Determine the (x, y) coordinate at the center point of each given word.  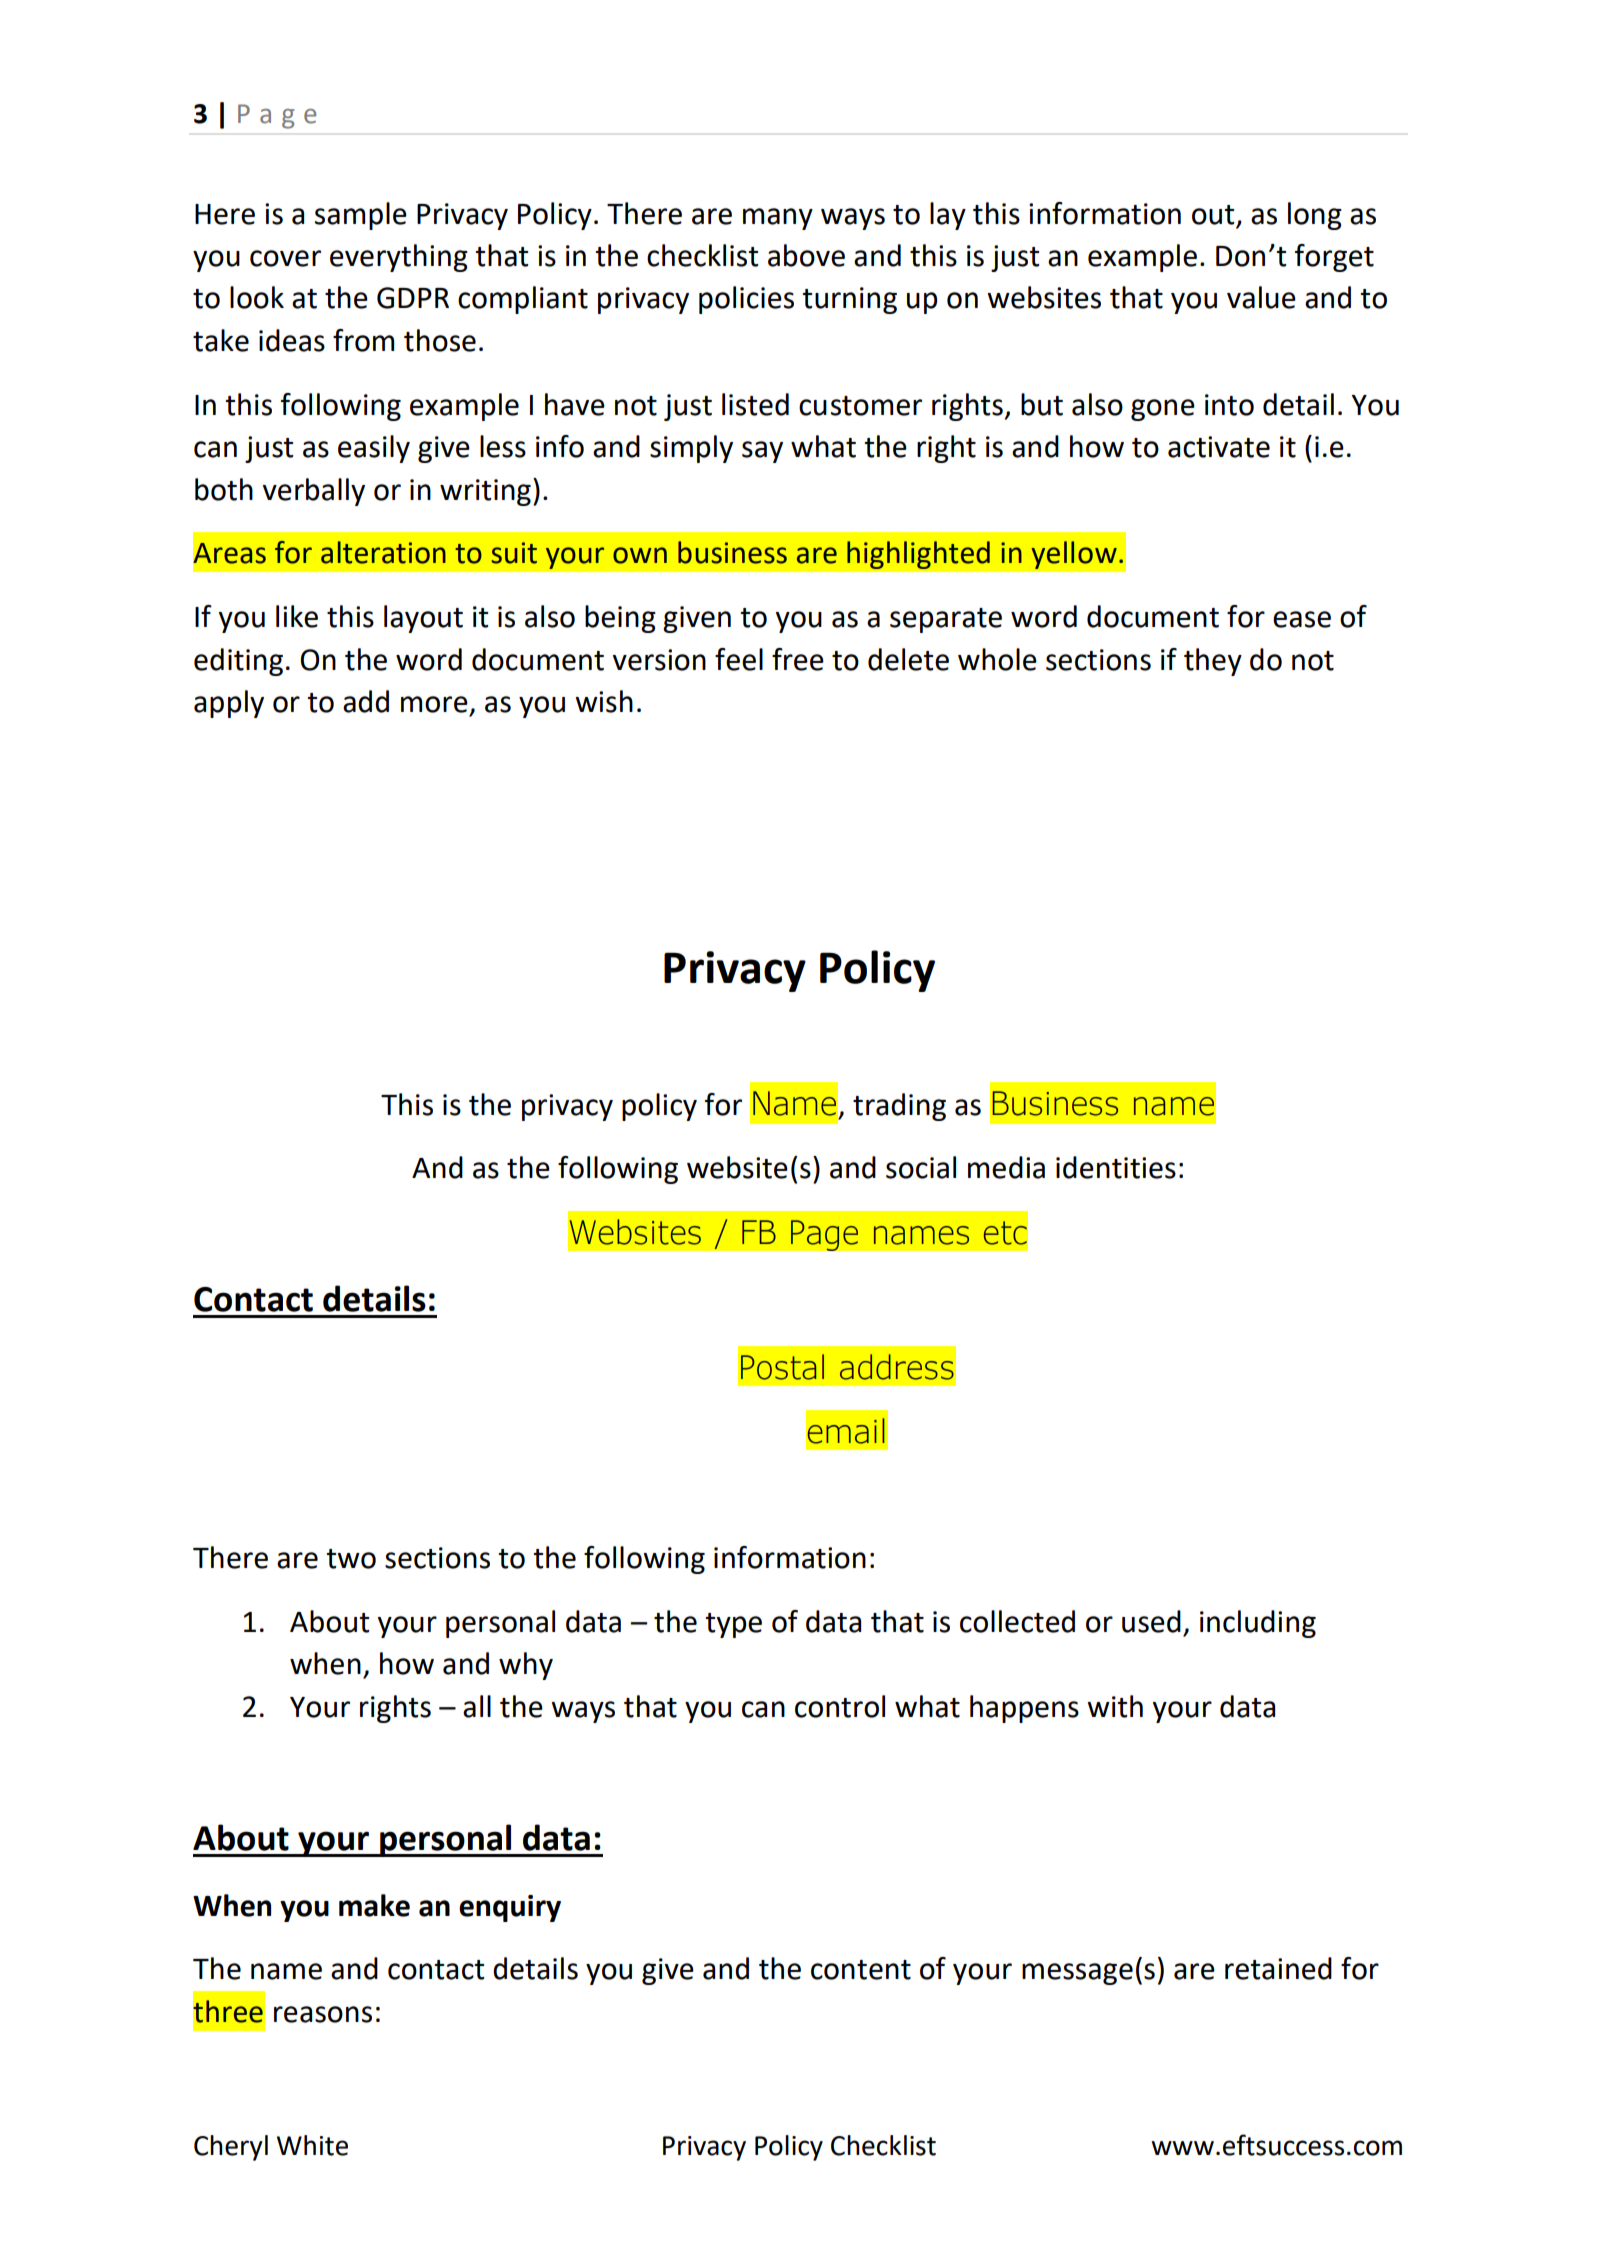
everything (399, 258)
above (806, 255)
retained (1278, 1968)
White (312, 2145)
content (861, 1970)
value (1261, 297)
